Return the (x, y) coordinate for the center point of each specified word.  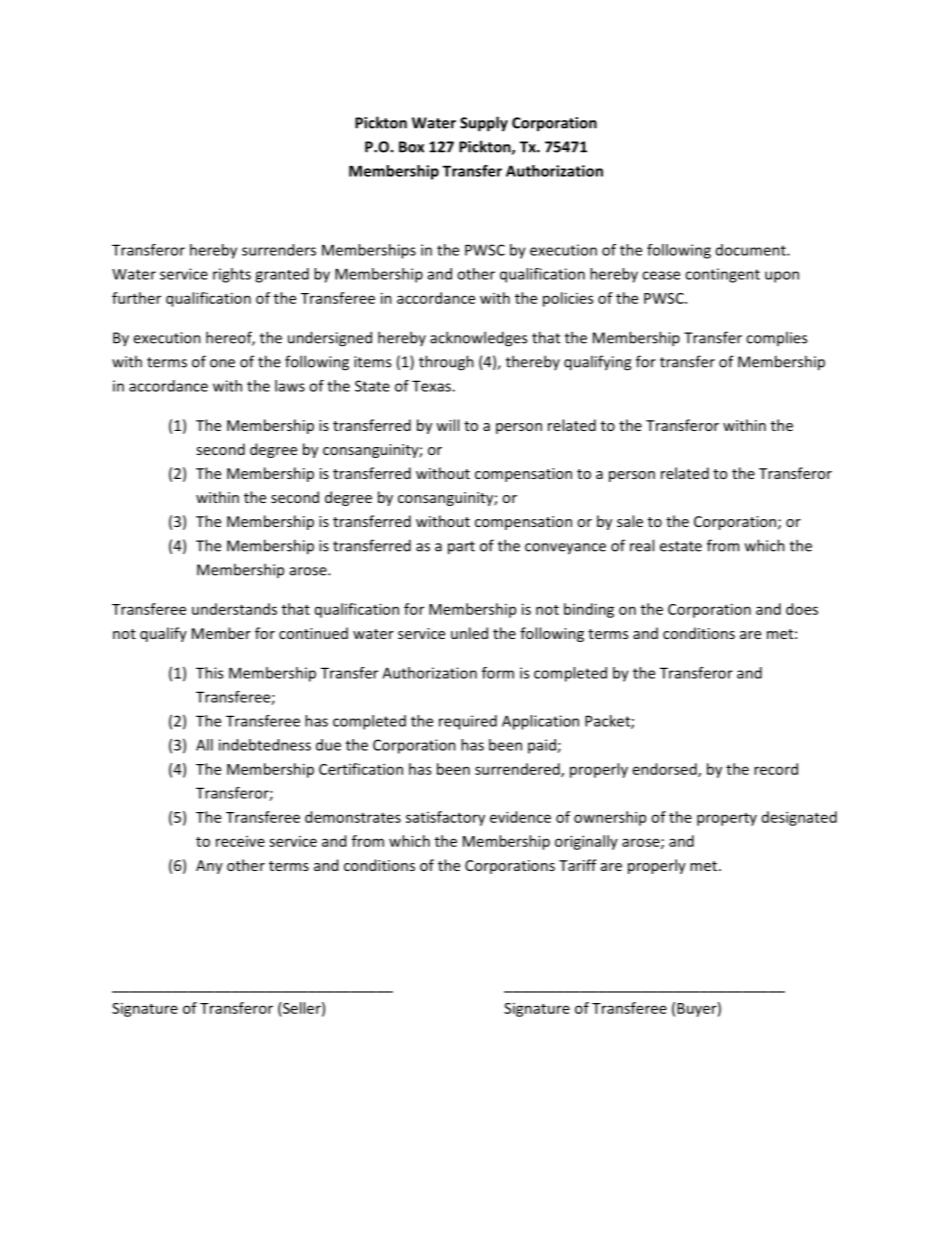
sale (630, 521)
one (222, 363)
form (498, 673)
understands (234, 609)
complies (776, 338)
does (802, 609)
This (209, 673)
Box (411, 147)
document (752, 250)
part (461, 548)
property (727, 819)
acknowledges (478, 339)
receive (240, 841)
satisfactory (445, 818)
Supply (484, 124)
